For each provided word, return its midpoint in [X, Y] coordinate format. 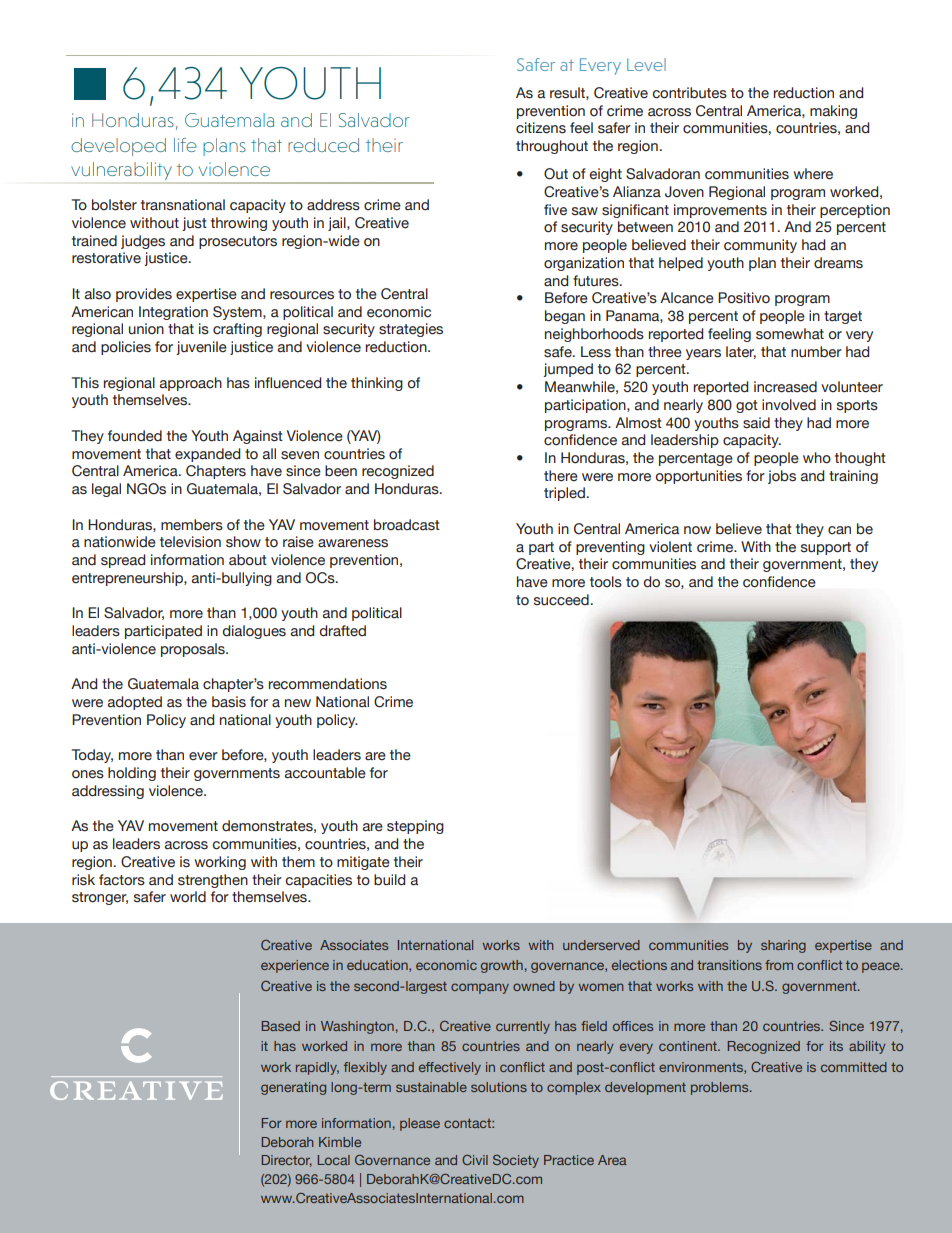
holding [132, 774]
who [817, 458]
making [833, 112]
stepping [415, 827]
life [185, 145]
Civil [475, 1160]
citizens [541, 128]
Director [287, 1161]
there [561, 476]
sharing [783, 946]
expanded [207, 455]
